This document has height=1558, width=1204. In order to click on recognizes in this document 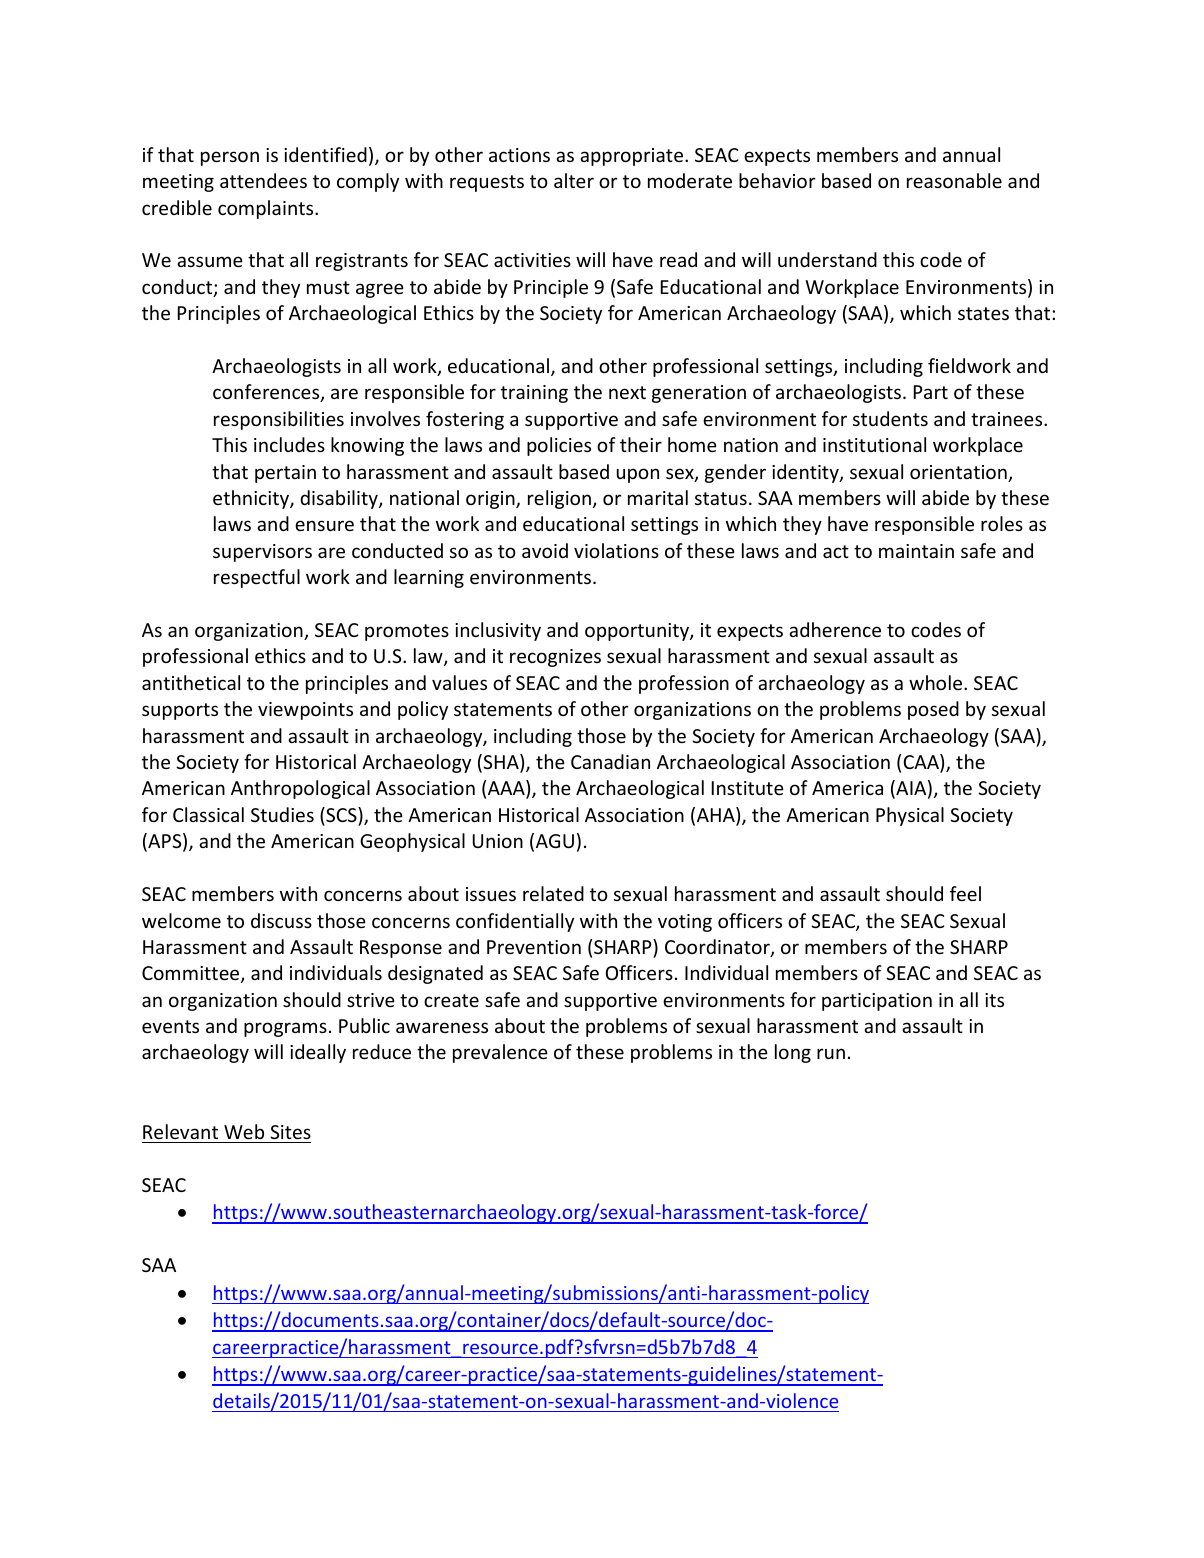, I will do `click(555, 658)`.
